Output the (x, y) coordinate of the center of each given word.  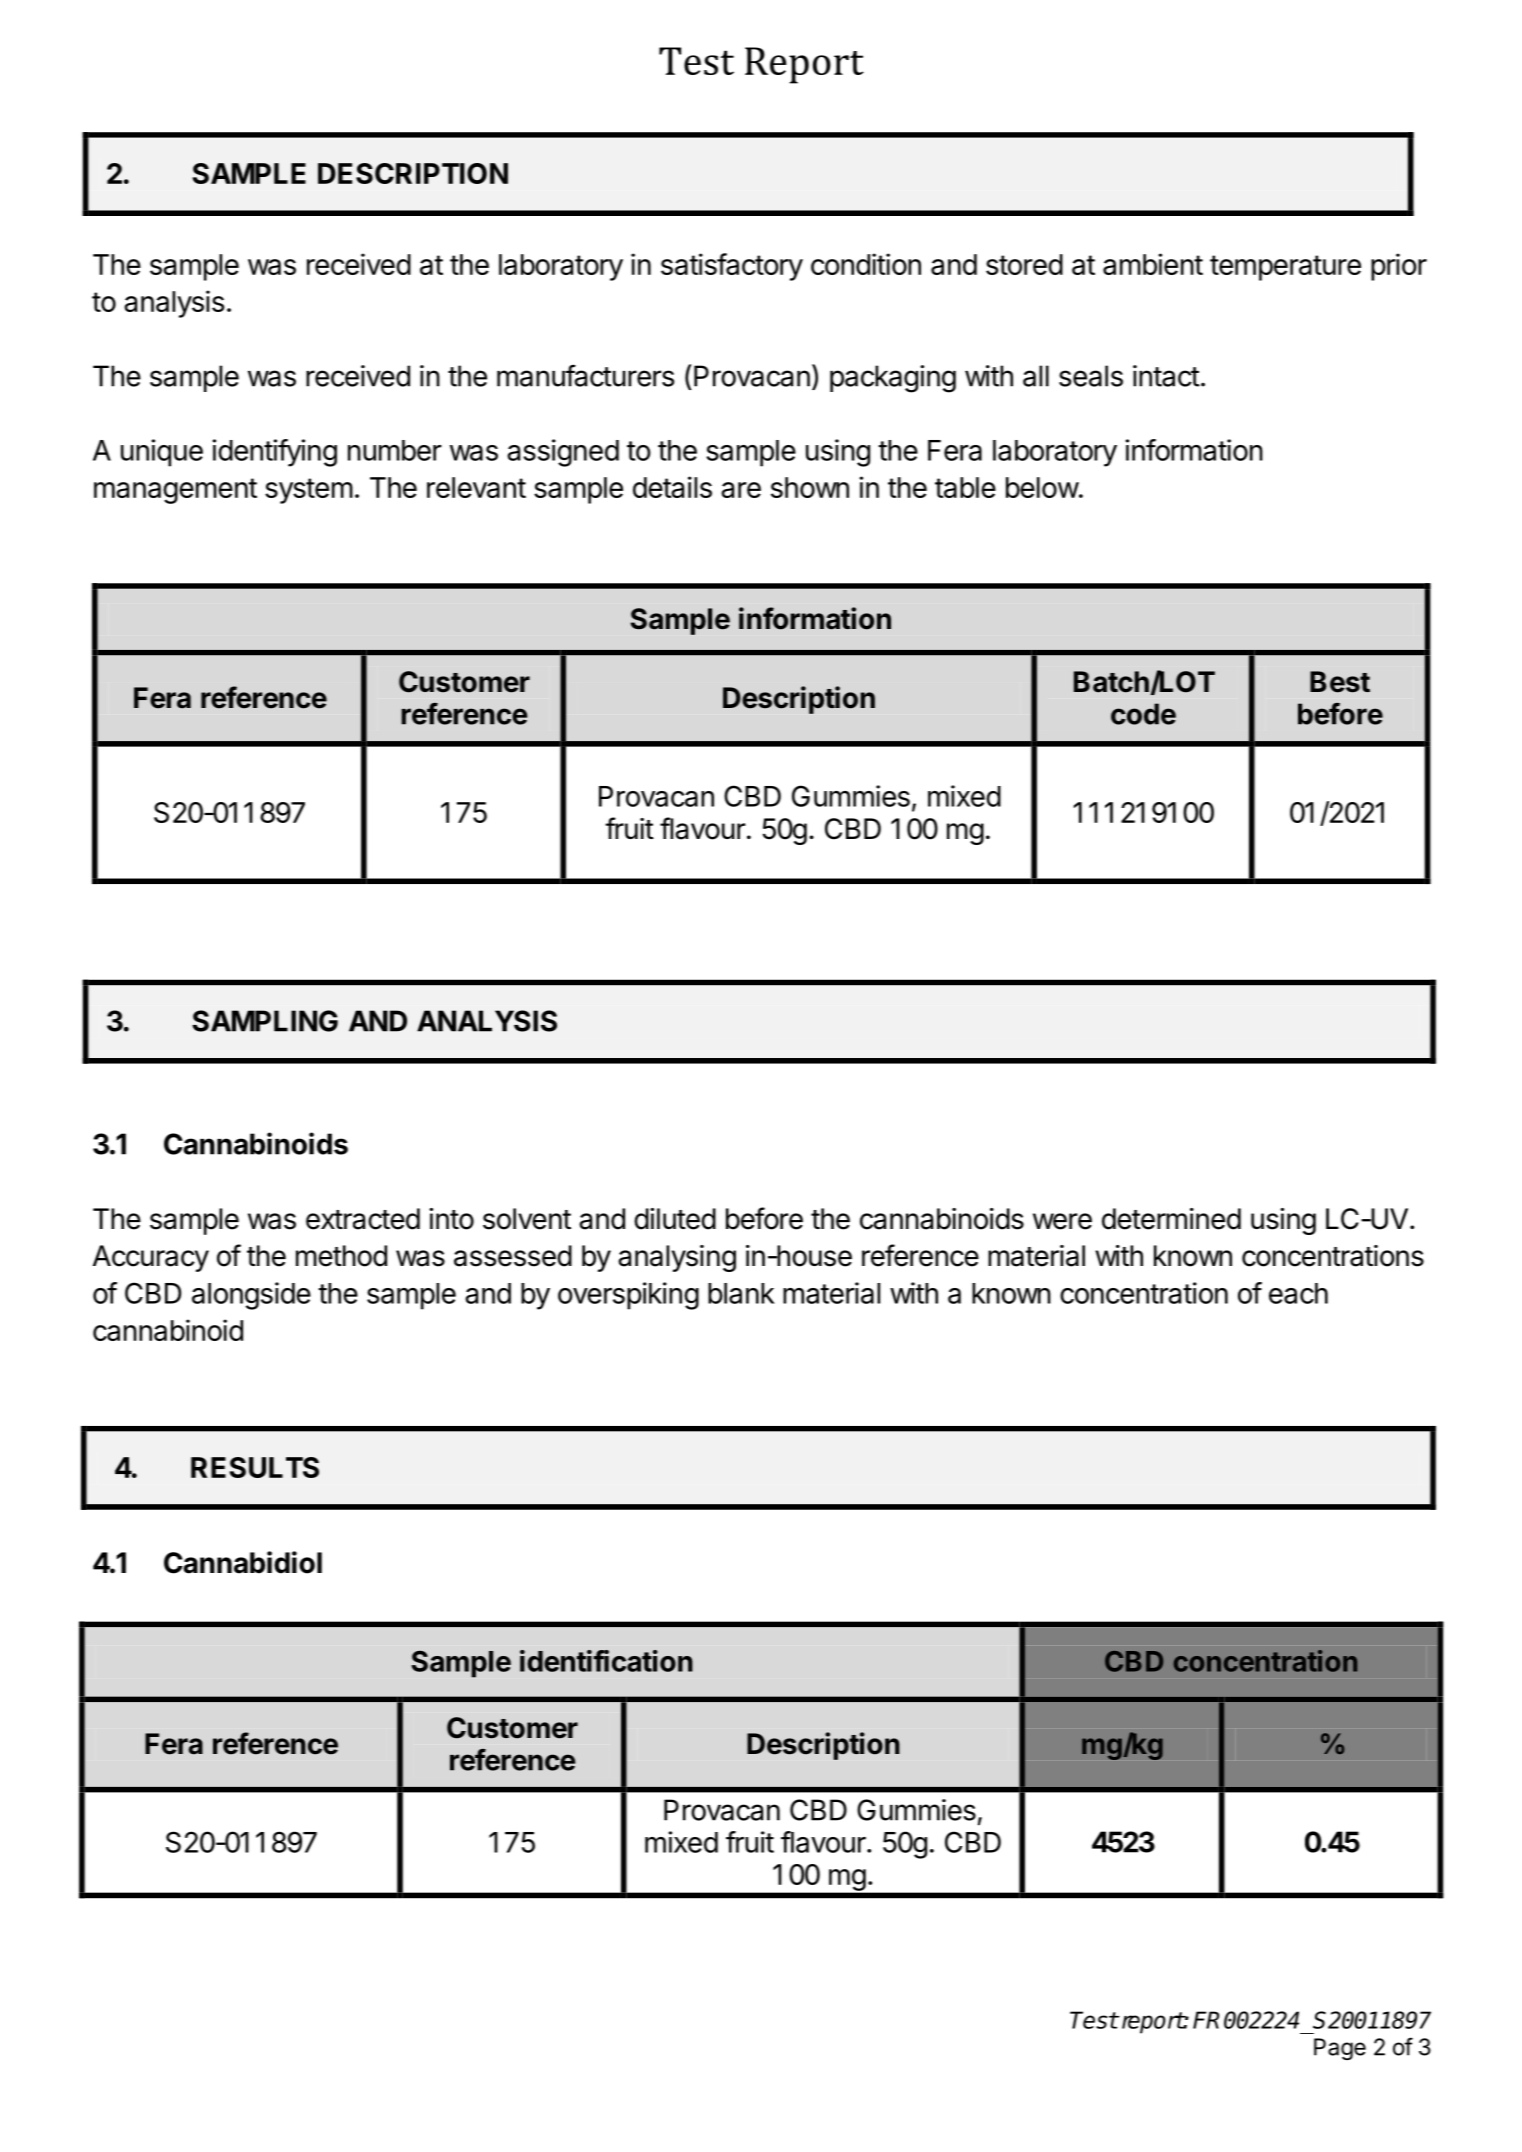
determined (1171, 1219)
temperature (1285, 268)
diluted (675, 1219)
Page (1340, 2049)
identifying (275, 453)
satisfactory (732, 267)
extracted (363, 1219)
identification (606, 1661)
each (1298, 1293)
